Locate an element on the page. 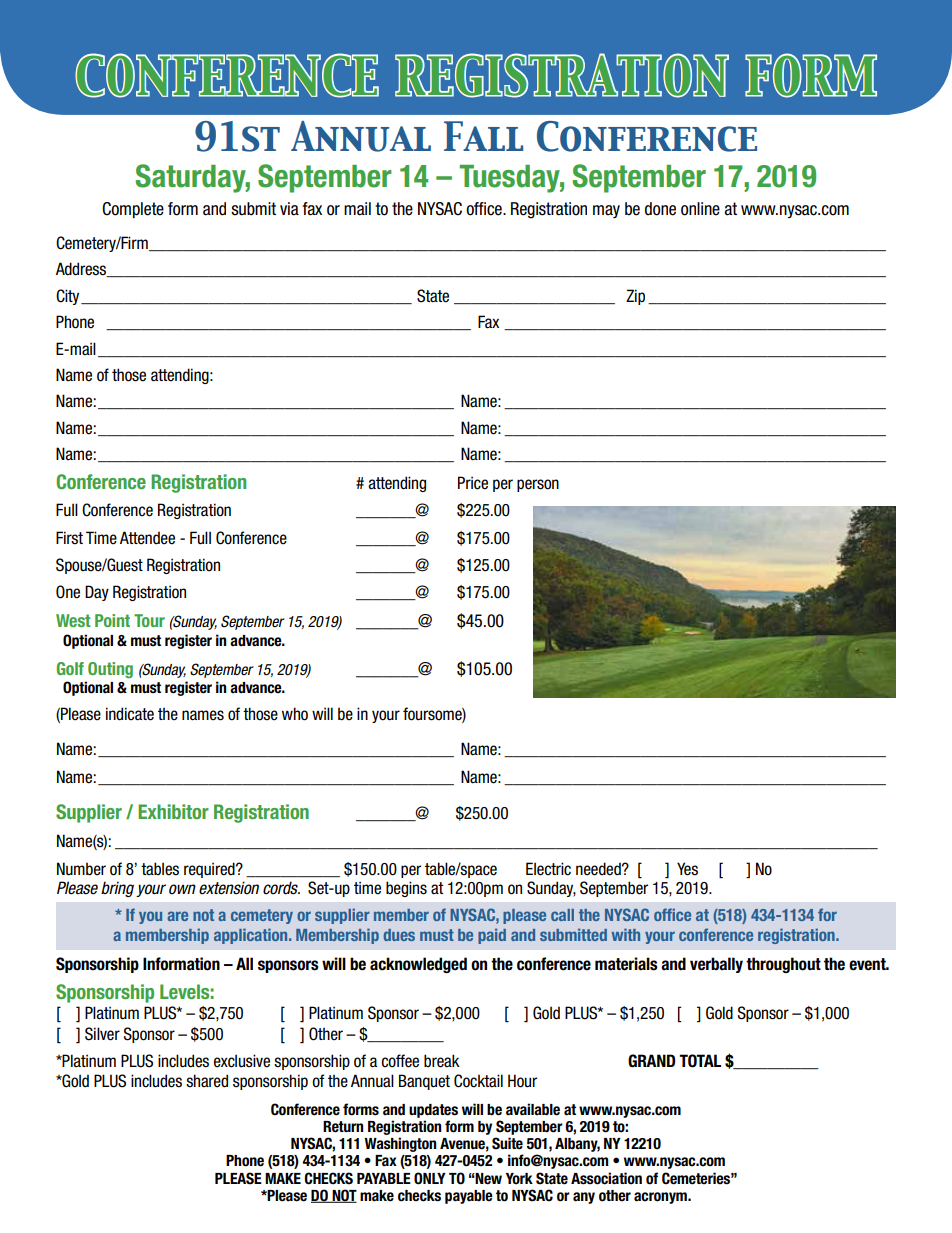 This image has height=1233, width=952. Outing is located at coordinates (110, 670).
